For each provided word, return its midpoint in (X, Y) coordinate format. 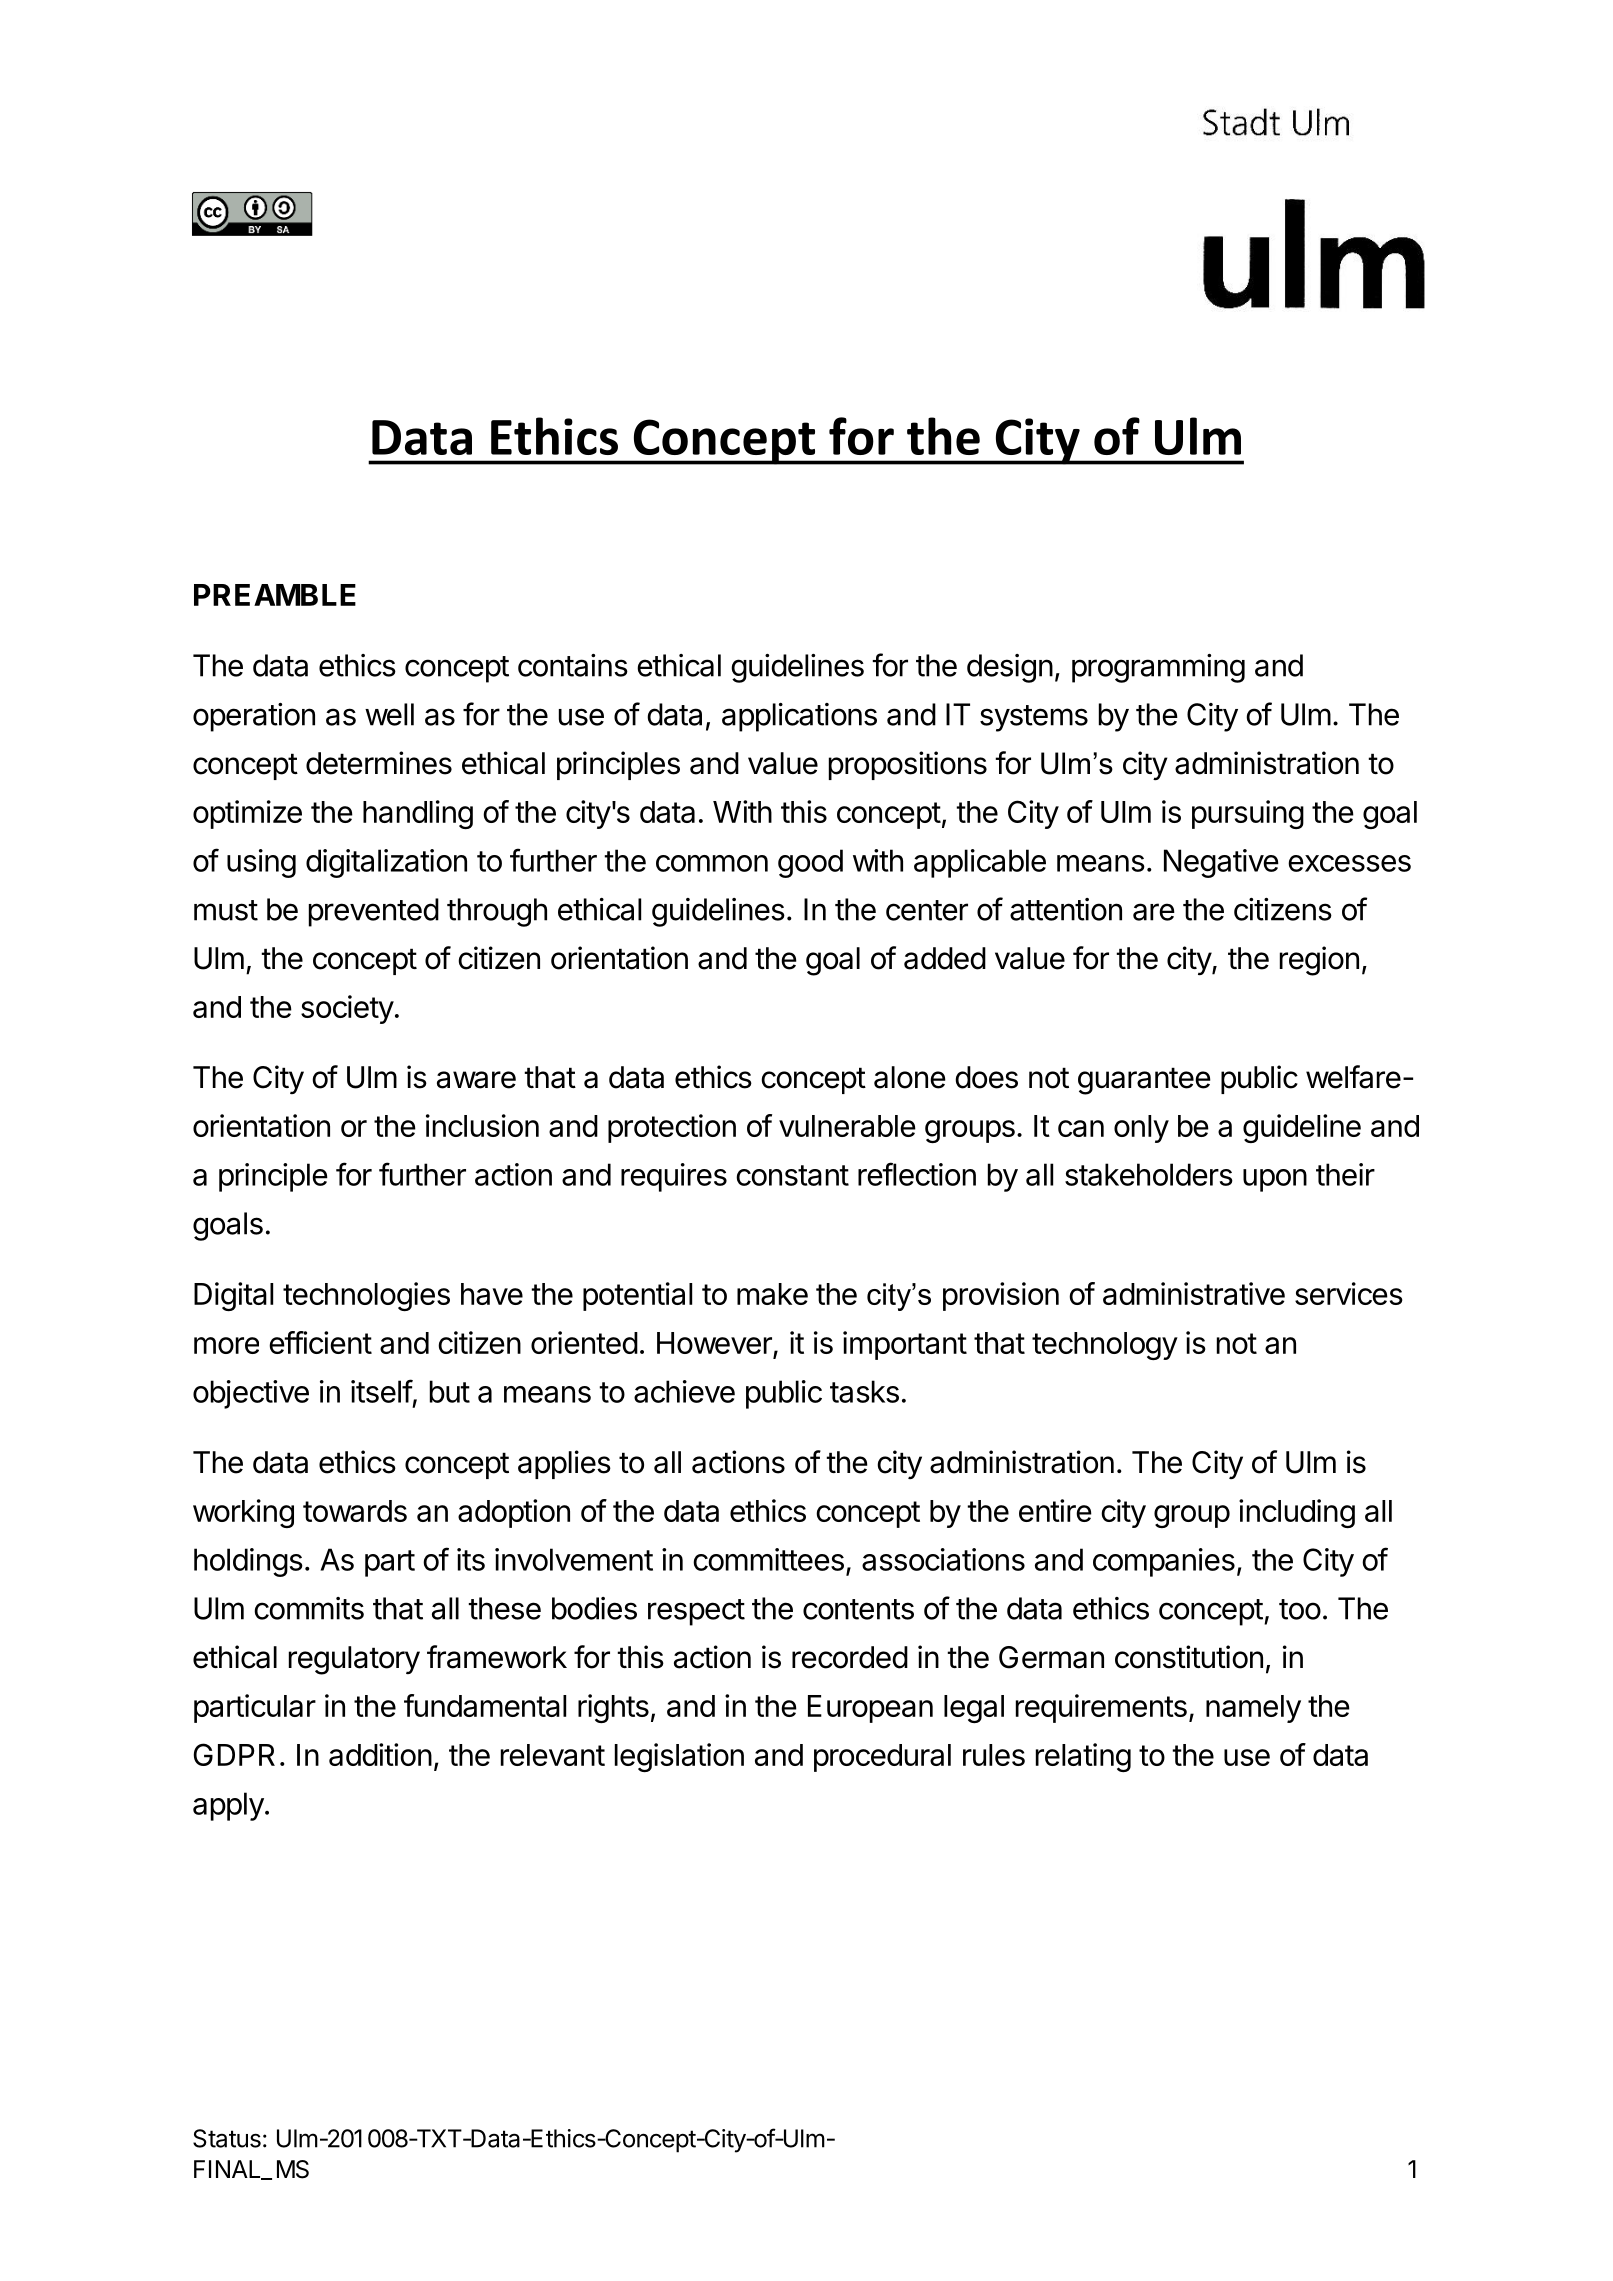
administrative (1194, 1293)
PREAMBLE (275, 595)
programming (1158, 668)
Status (227, 2138)
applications (799, 717)
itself (382, 1391)
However (715, 1344)
